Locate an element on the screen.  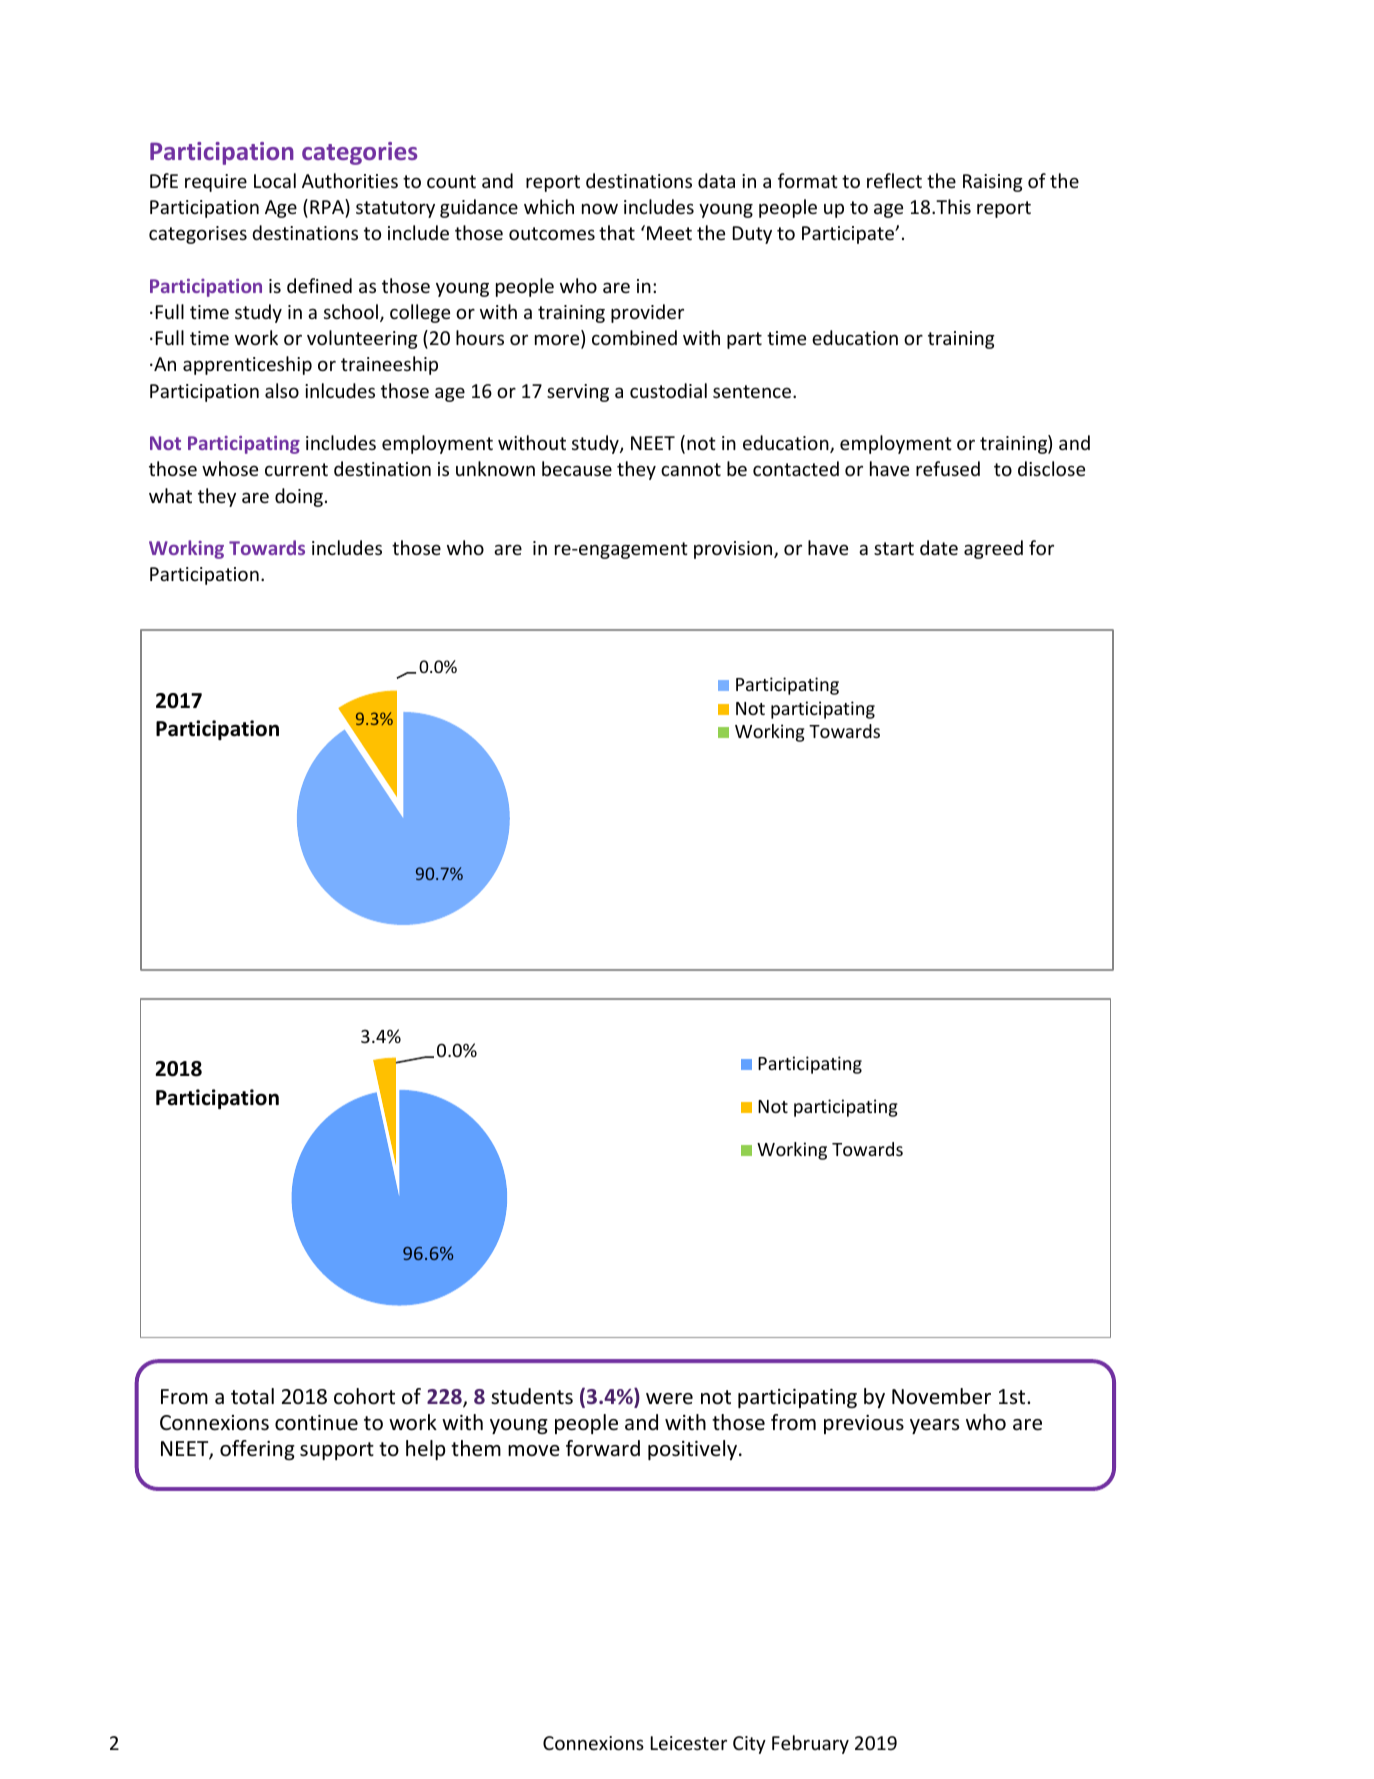
offering is located at coordinates (257, 1450).
